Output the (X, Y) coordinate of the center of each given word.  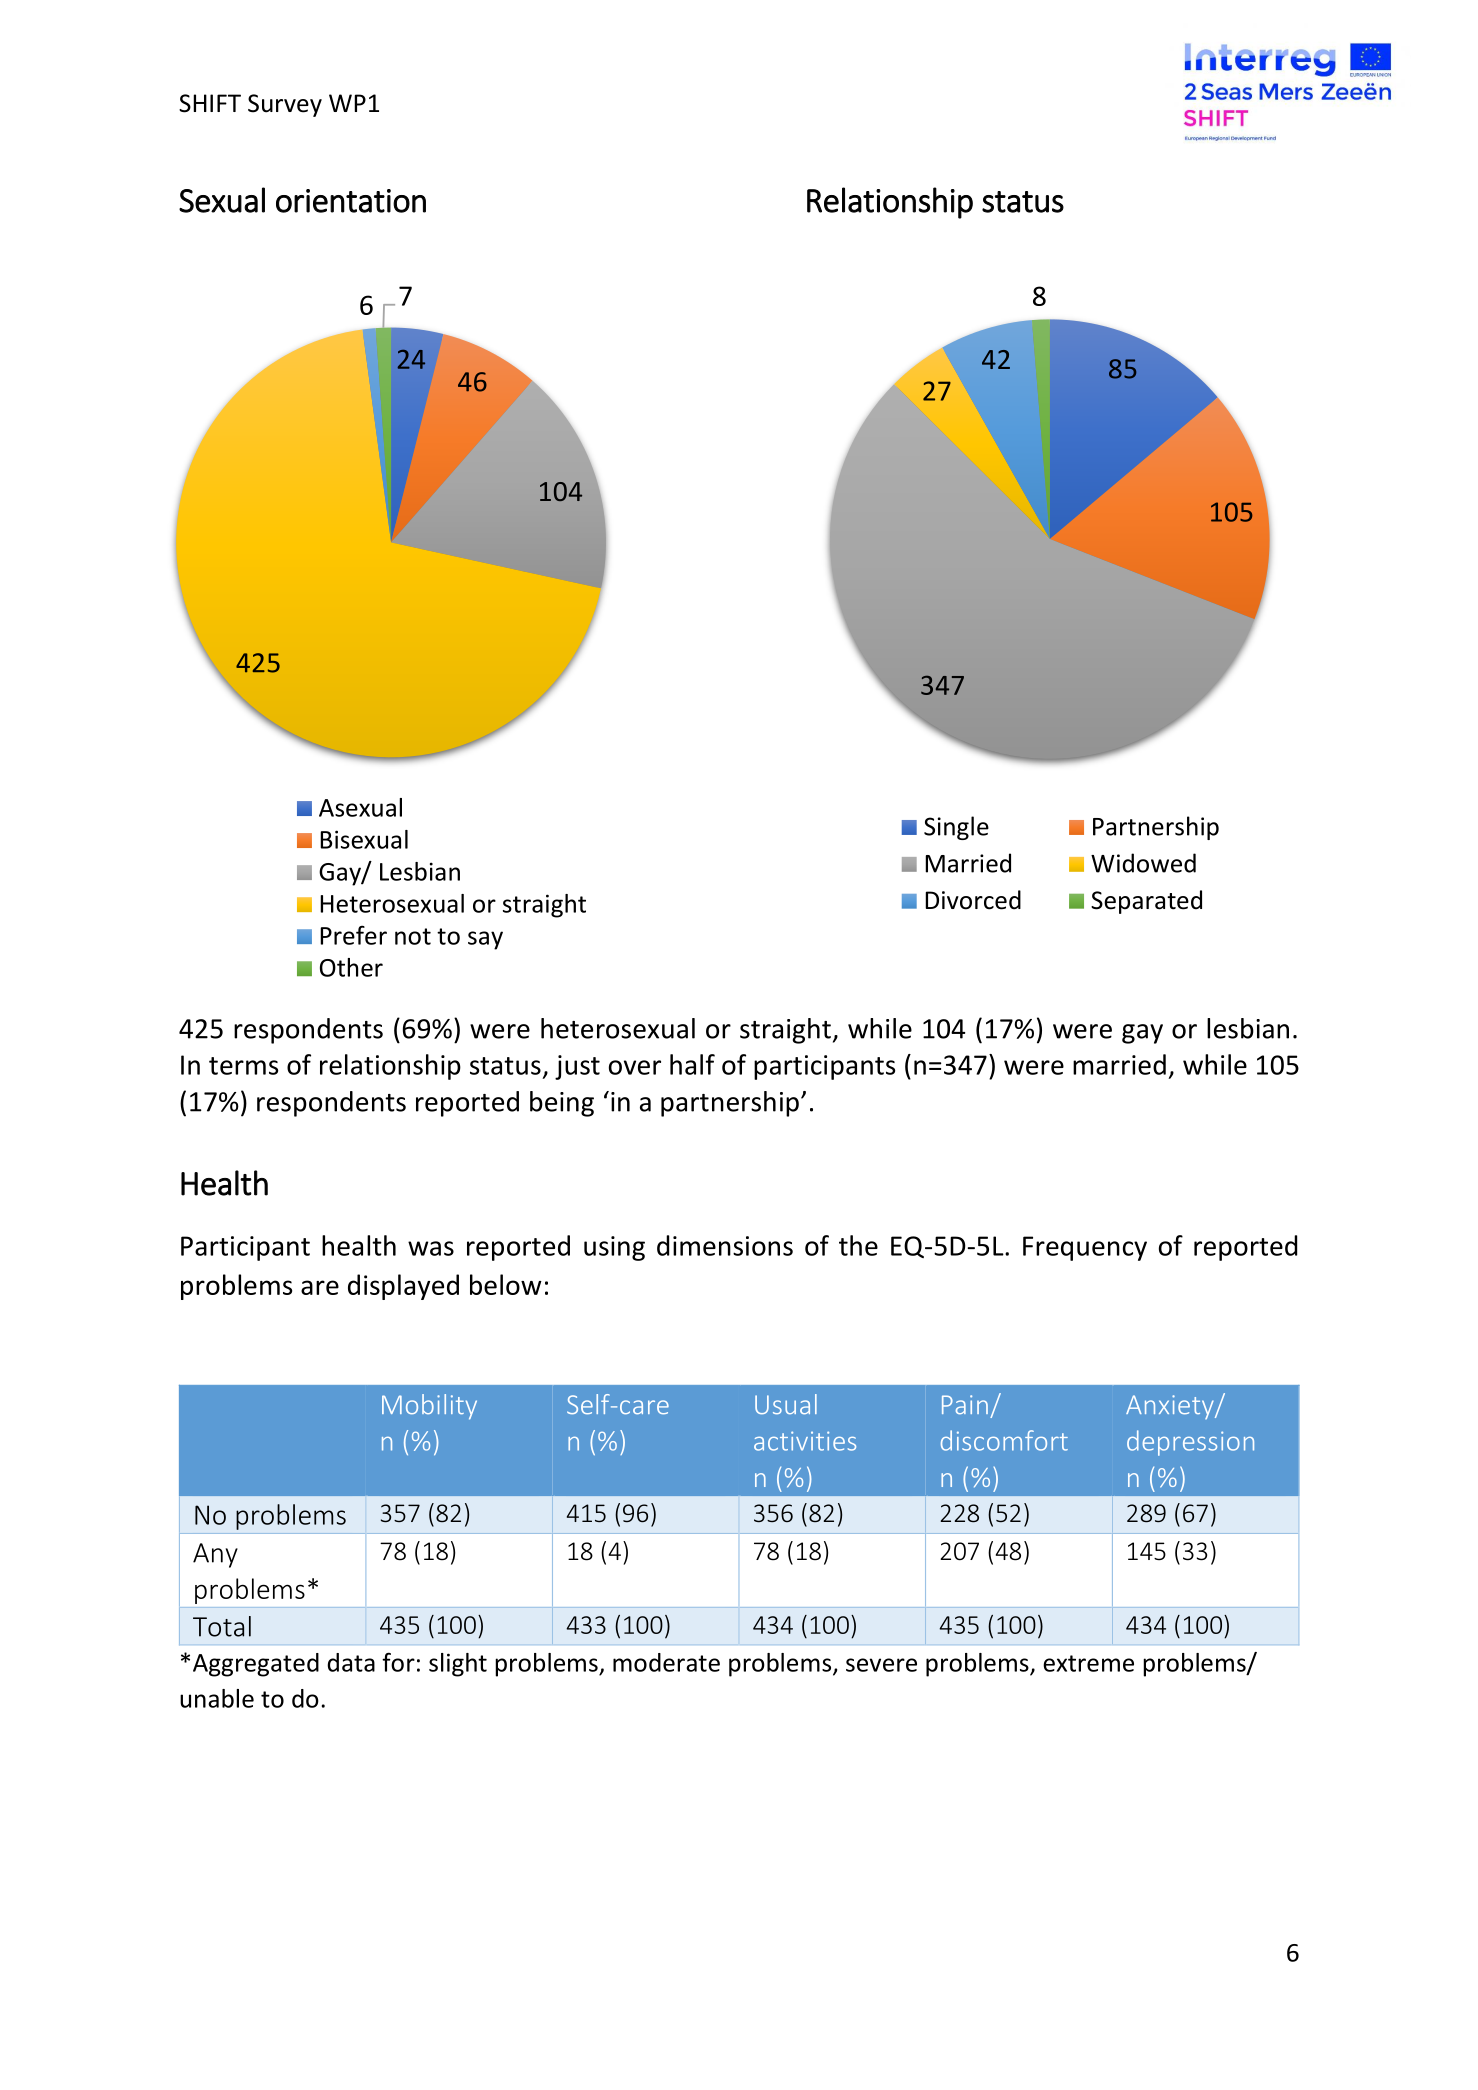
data (351, 1662)
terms (243, 1066)
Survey (285, 105)
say (485, 940)
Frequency (1085, 1248)
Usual (786, 1404)
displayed (403, 1287)
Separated (1146, 902)
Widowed (1143, 863)
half (692, 1064)
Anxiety (1171, 1407)
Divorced (973, 900)
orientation (351, 201)
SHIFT (210, 103)
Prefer (353, 935)
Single (956, 828)
